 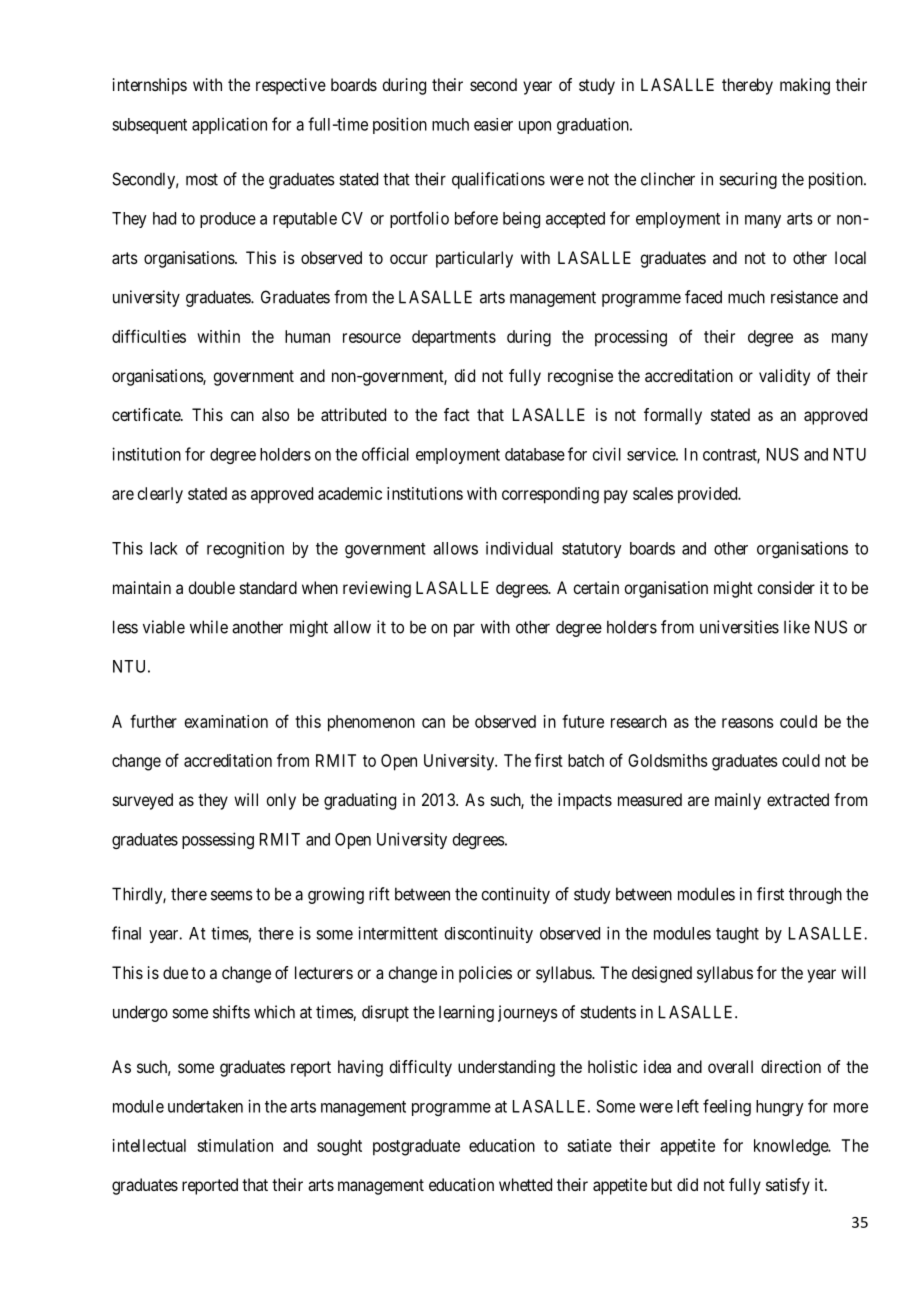 What do you see at coordinates (232, 895) in the page?
I see `seems` at bounding box center [232, 895].
